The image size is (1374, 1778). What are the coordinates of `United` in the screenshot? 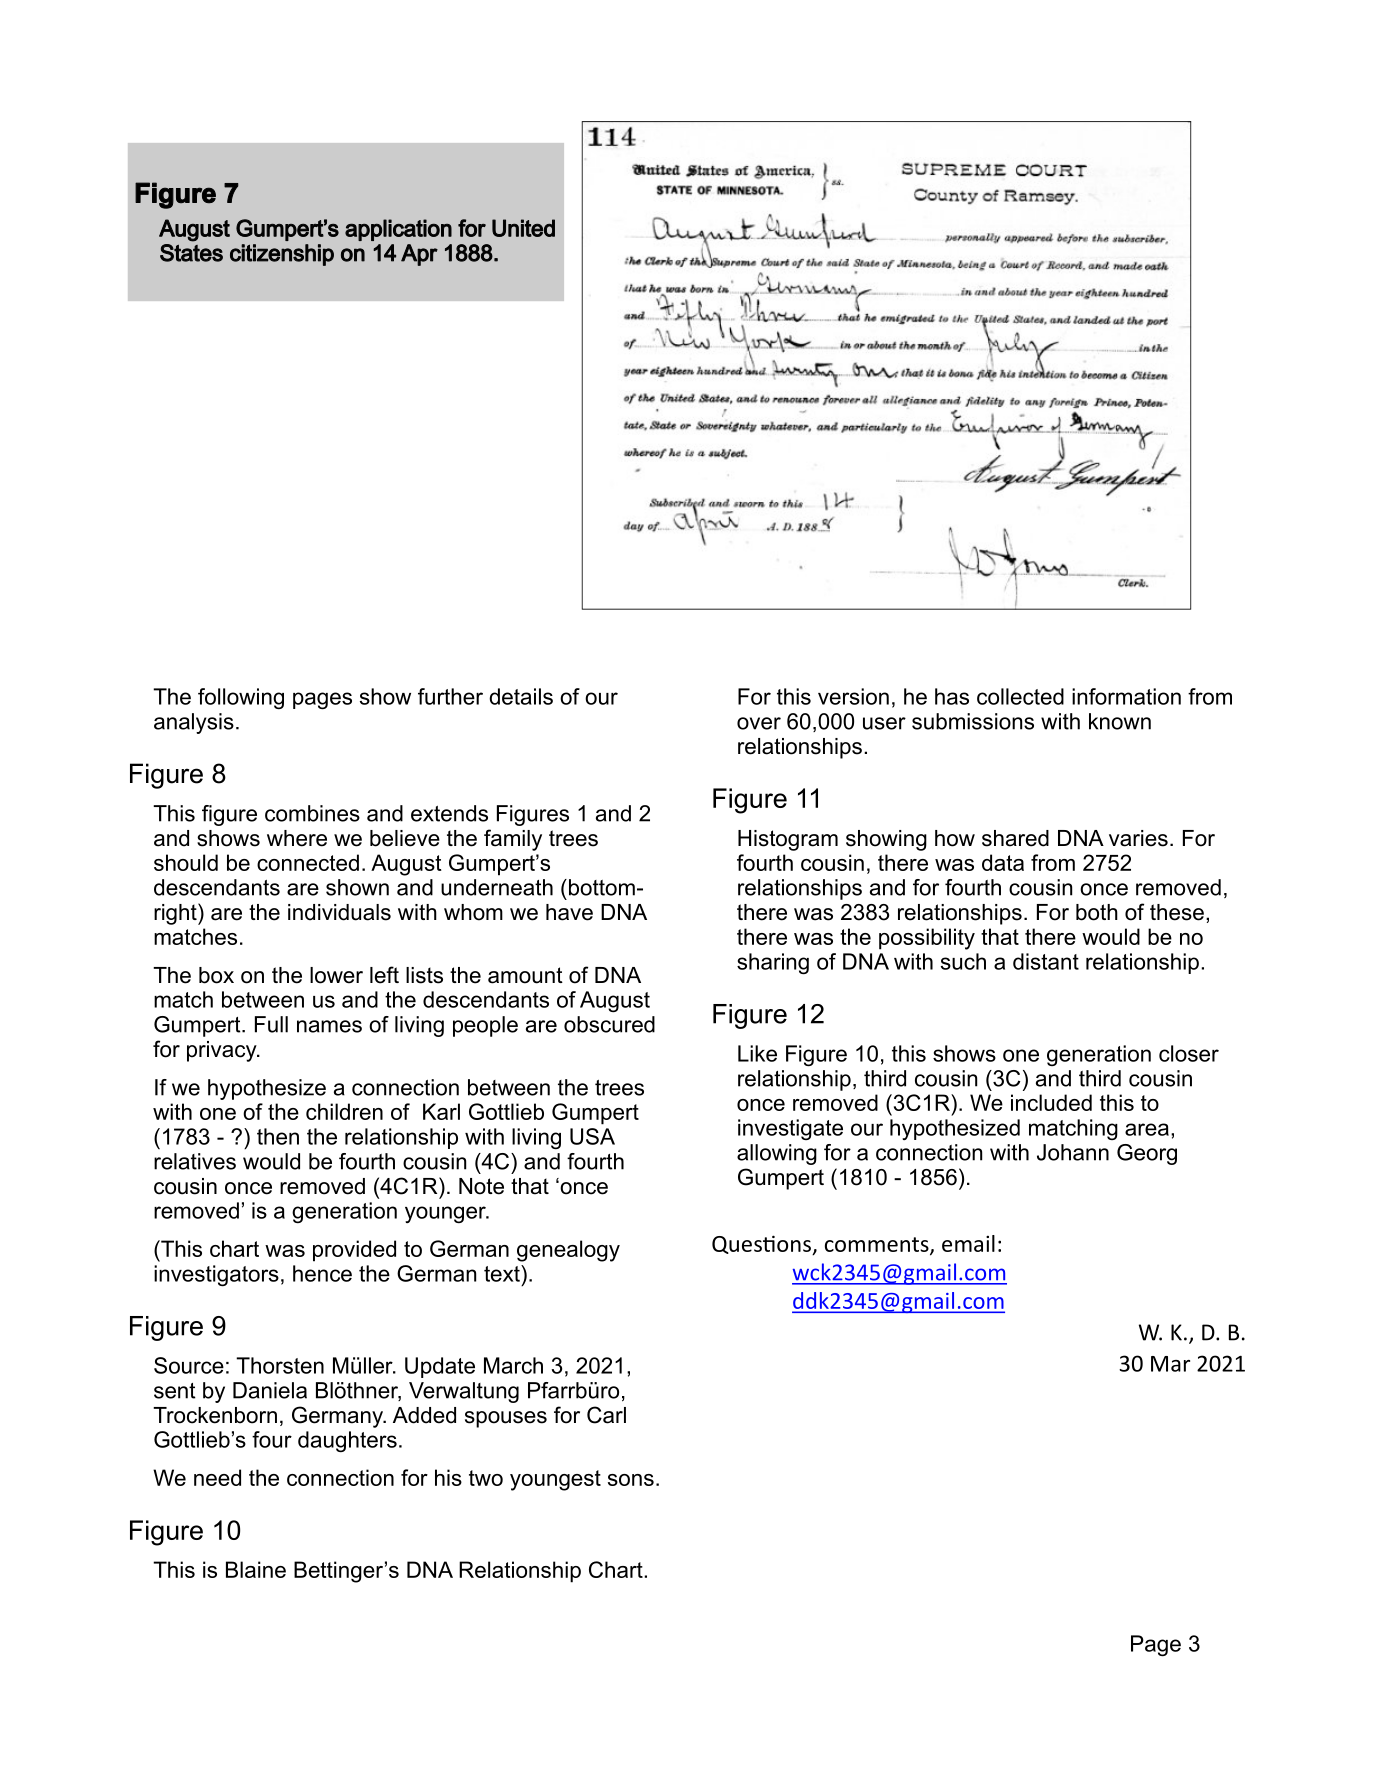 It's located at (523, 228).
